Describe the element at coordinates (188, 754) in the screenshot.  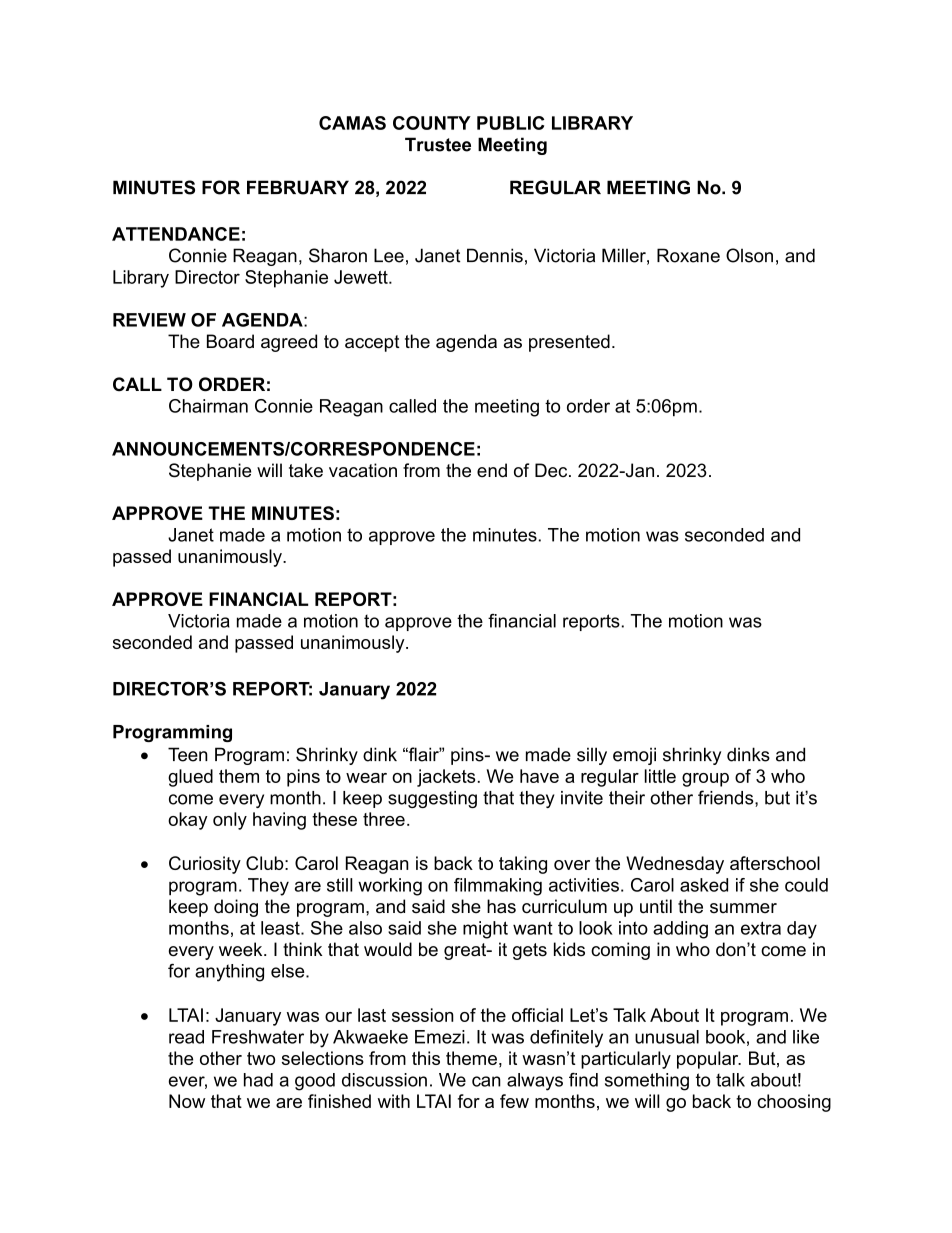
I see `Teen` at that location.
